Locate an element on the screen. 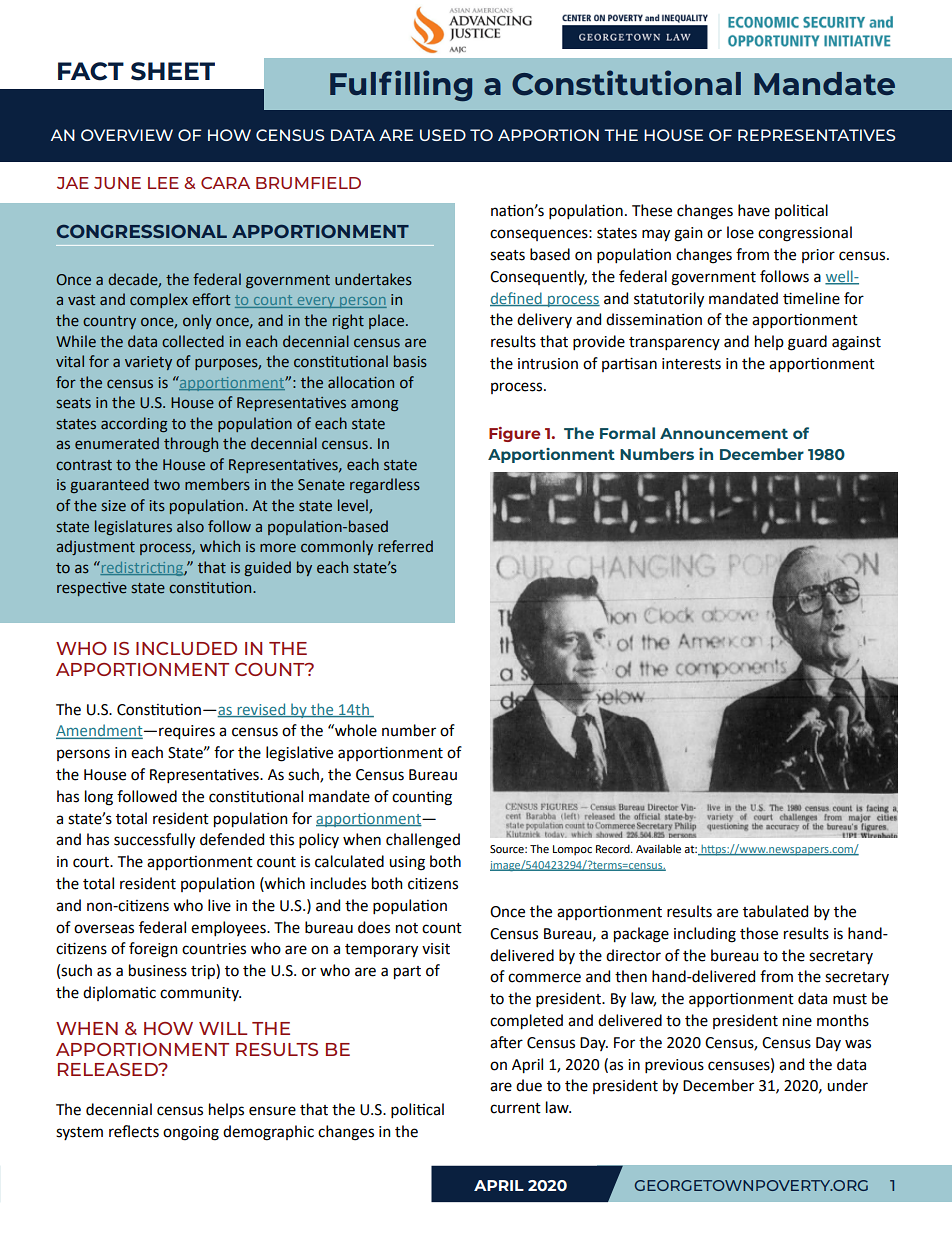 This screenshot has height=1233, width=952. through is located at coordinates (191, 444).
